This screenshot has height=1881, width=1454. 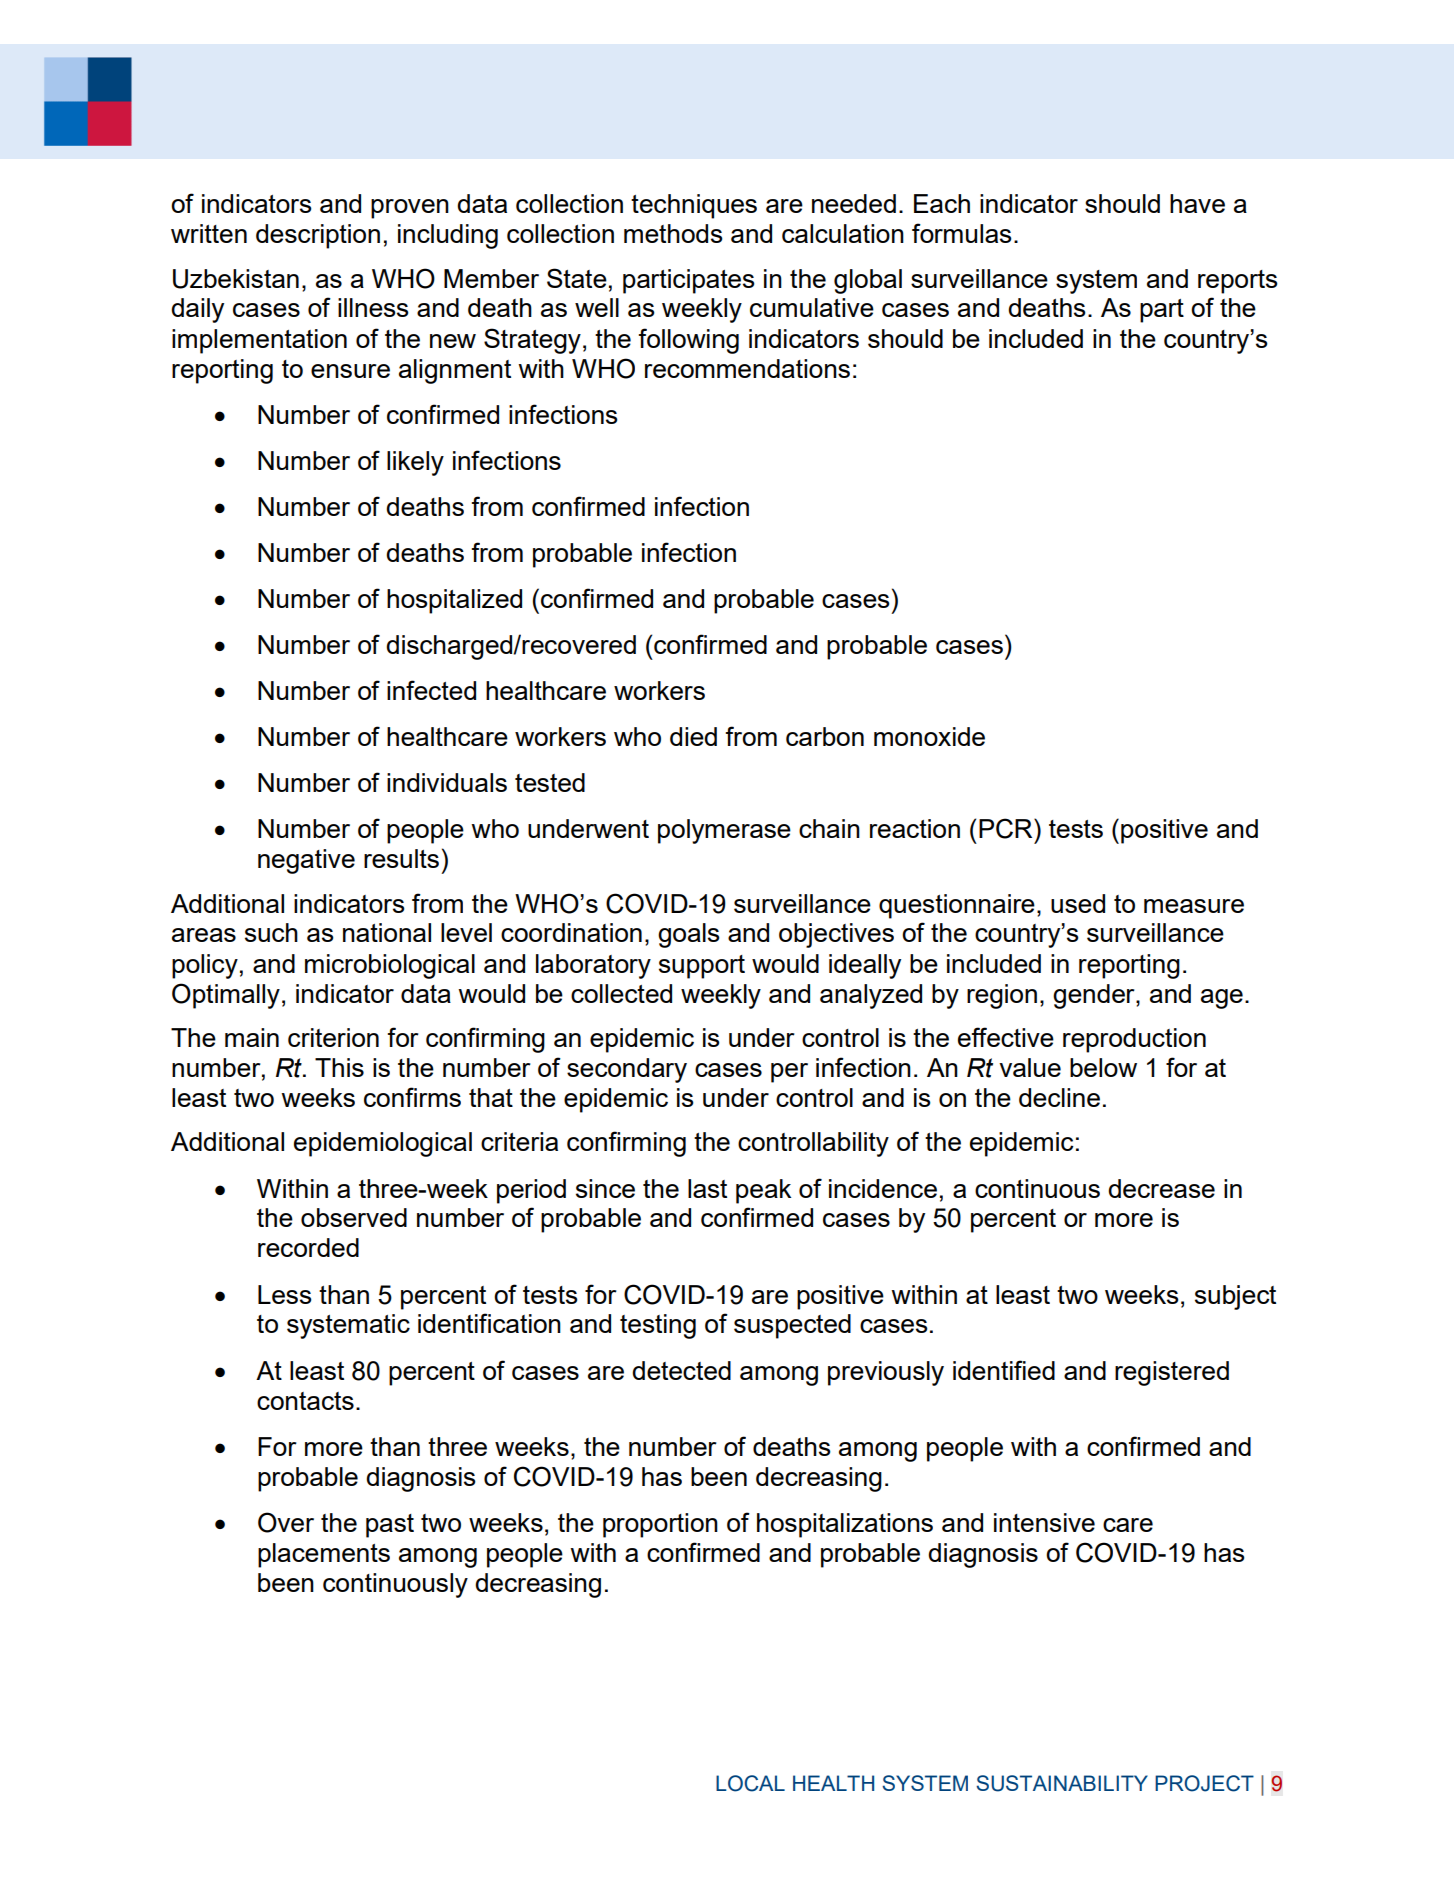 I want to click on last, so click(x=707, y=1188).
